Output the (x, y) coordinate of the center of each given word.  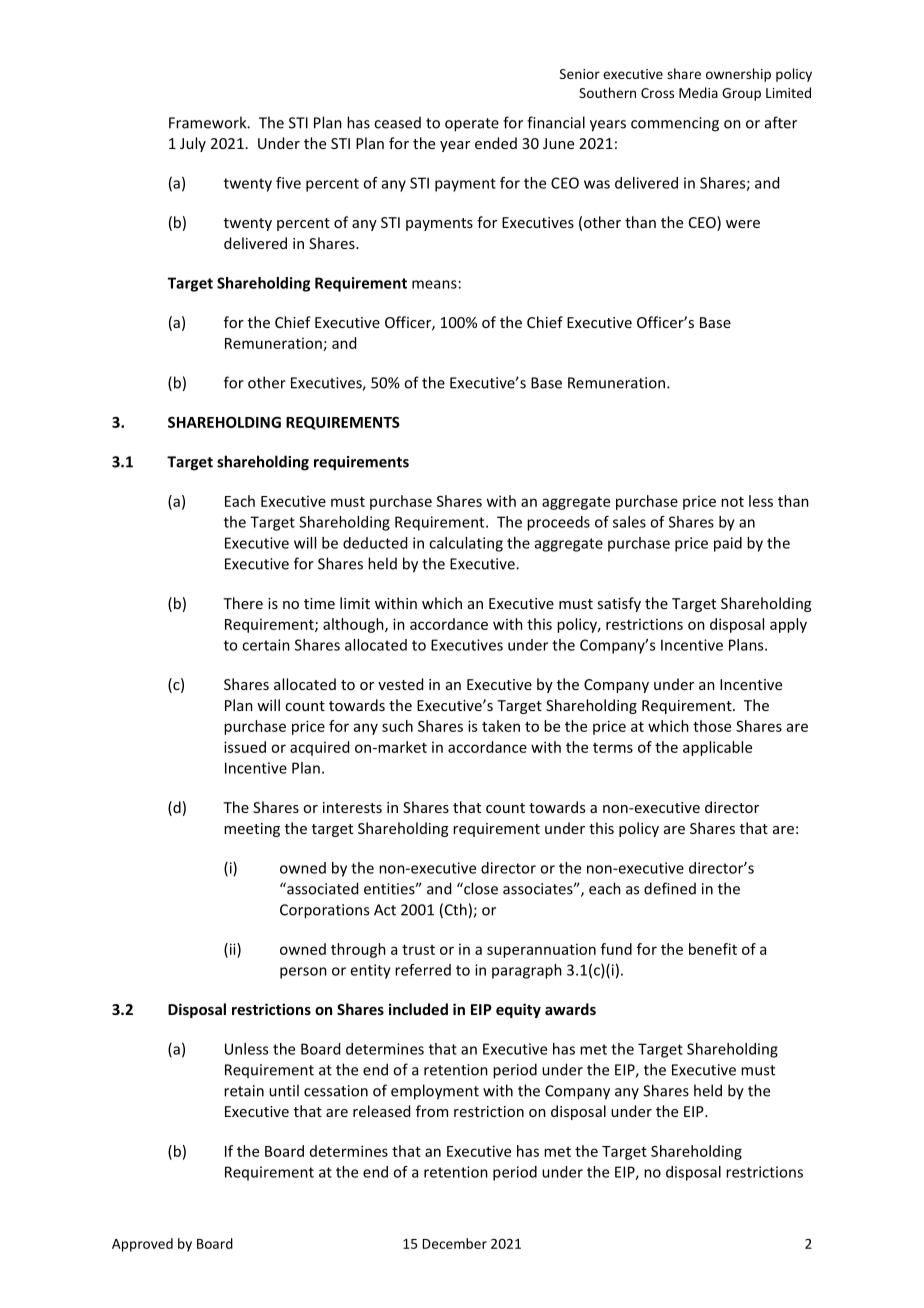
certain (266, 645)
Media (698, 92)
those (712, 726)
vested (400, 684)
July (193, 144)
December (455, 1243)
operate (472, 125)
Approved (142, 1245)
